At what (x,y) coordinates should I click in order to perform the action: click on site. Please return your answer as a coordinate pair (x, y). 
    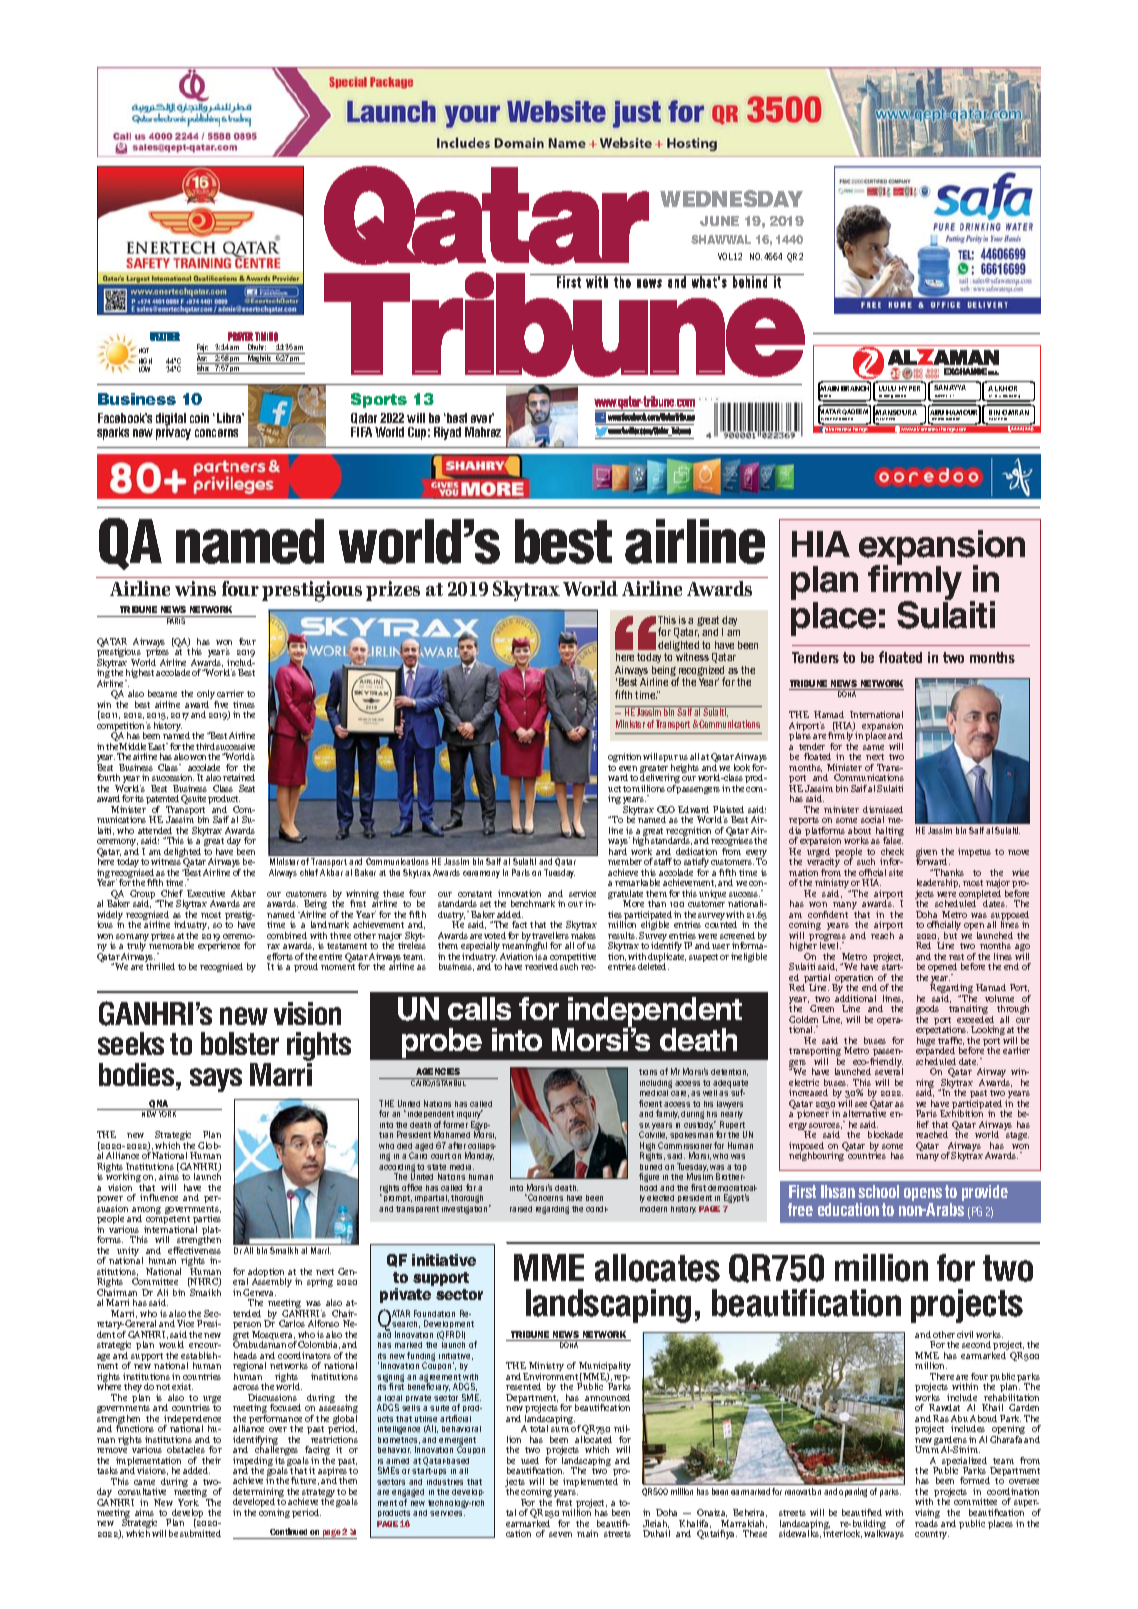
    Looking at the image, I should click on (896, 872).
